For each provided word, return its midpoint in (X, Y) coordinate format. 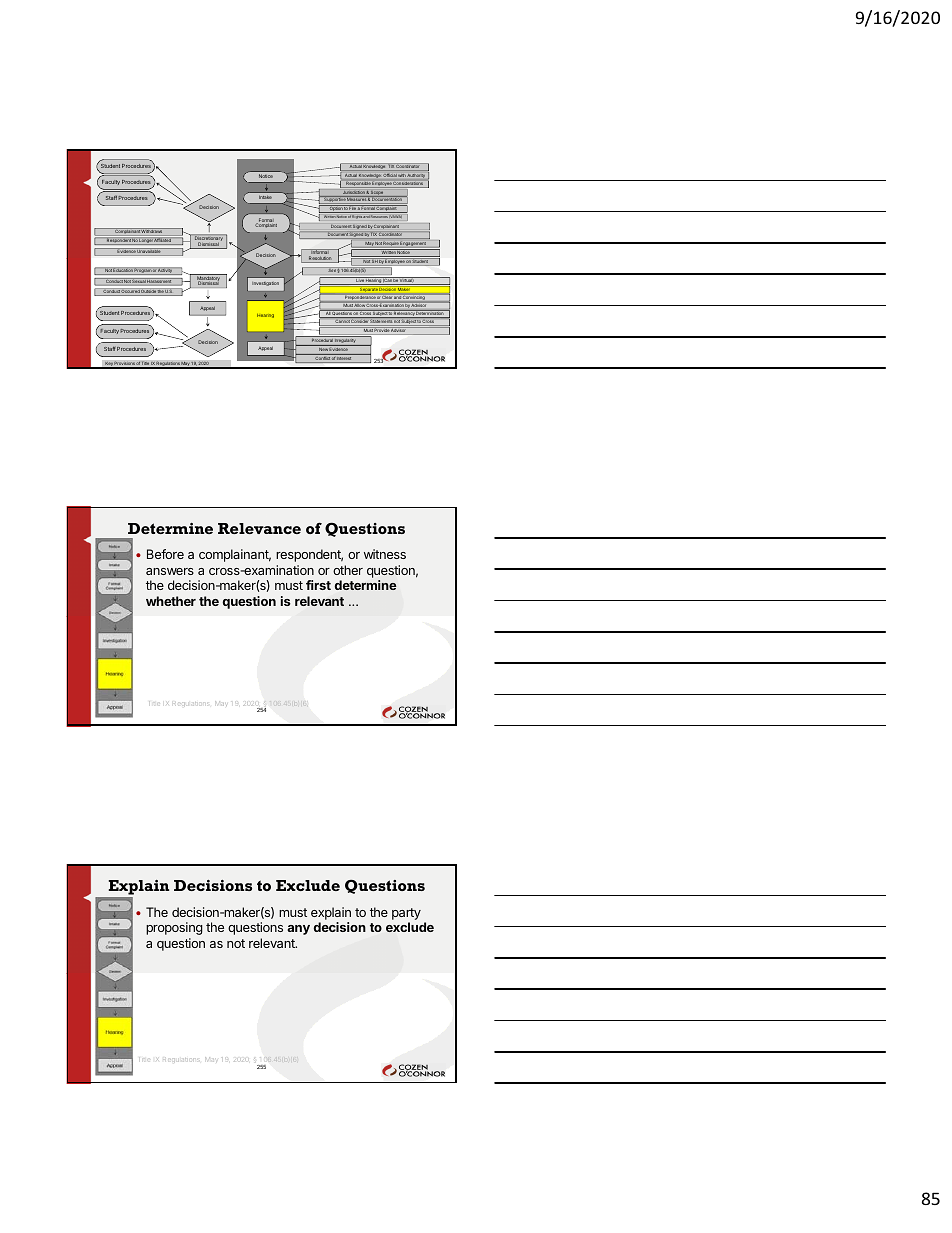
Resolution (320, 259)
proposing (174, 928)
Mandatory (208, 279)
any (298, 930)
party (406, 914)
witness (385, 554)
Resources (379, 216)
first (318, 585)
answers (170, 571)
